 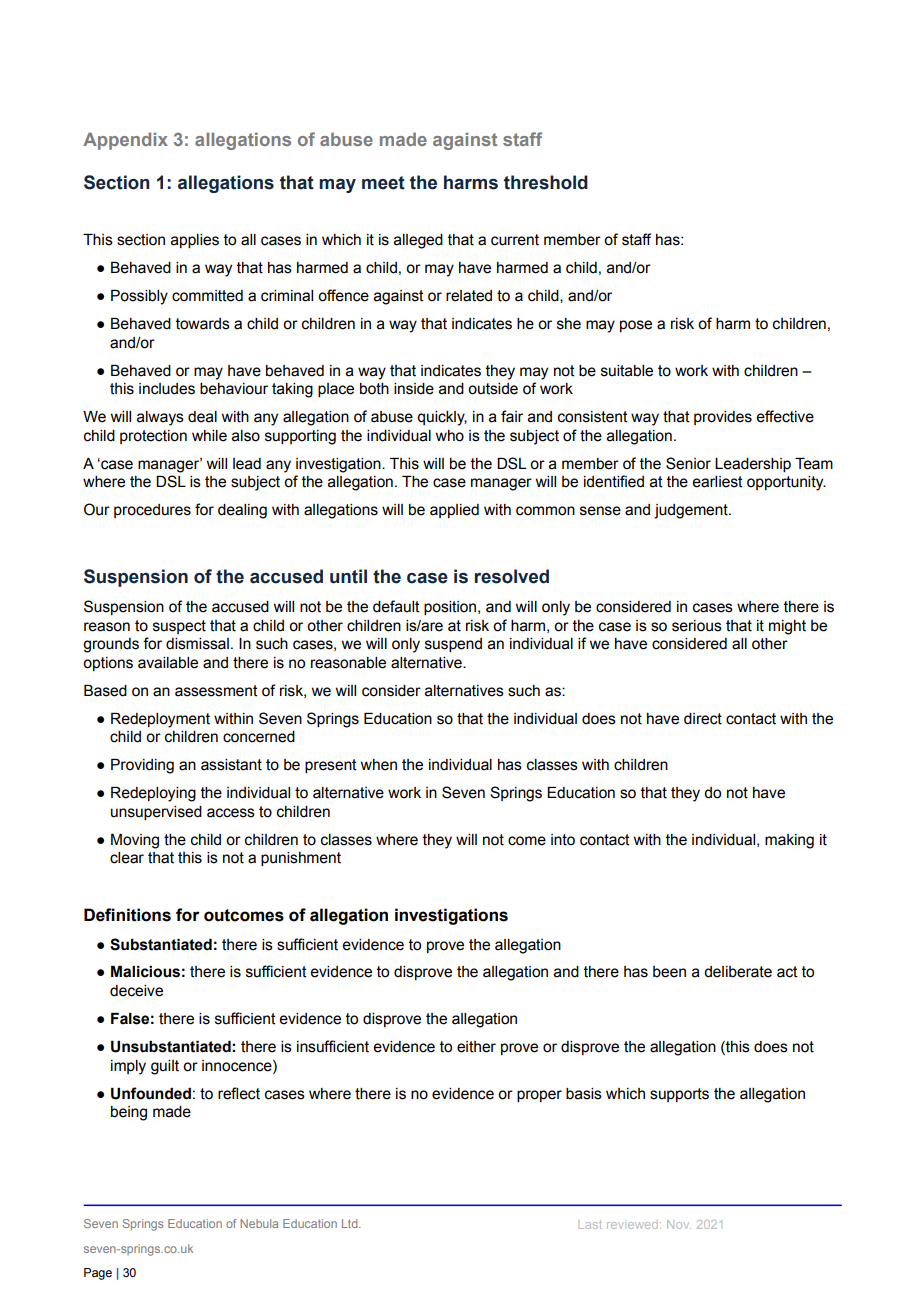 What do you see at coordinates (383, 183) in the screenshot?
I see `meet` at bounding box center [383, 183].
